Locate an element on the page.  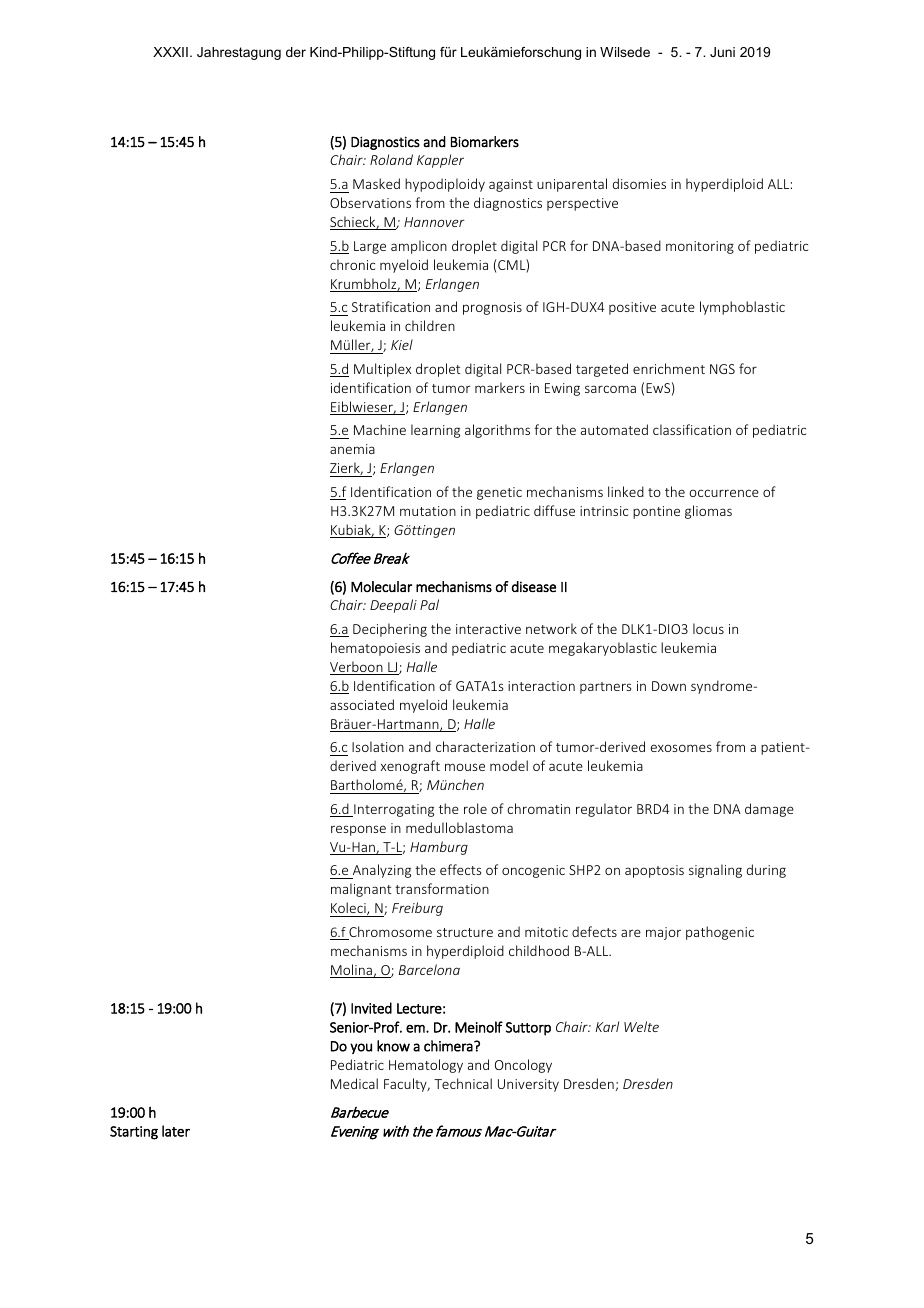
interactive is located at coordinates (488, 629).
